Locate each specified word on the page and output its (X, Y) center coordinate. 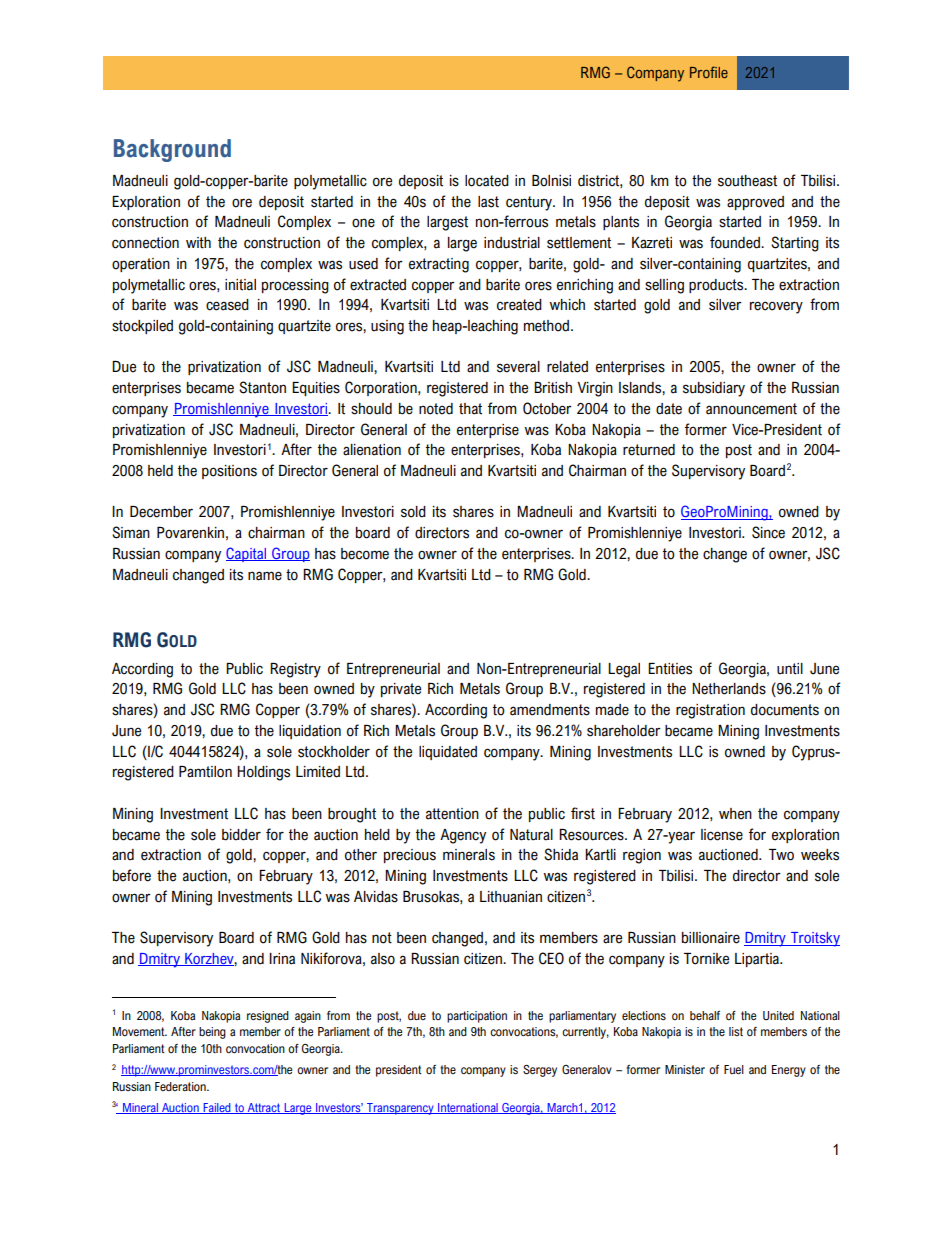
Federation (181, 1086)
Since (768, 532)
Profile (709, 72)
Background (172, 150)
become (365, 554)
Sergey (540, 1071)
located (487, 181)
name (265, 576)
